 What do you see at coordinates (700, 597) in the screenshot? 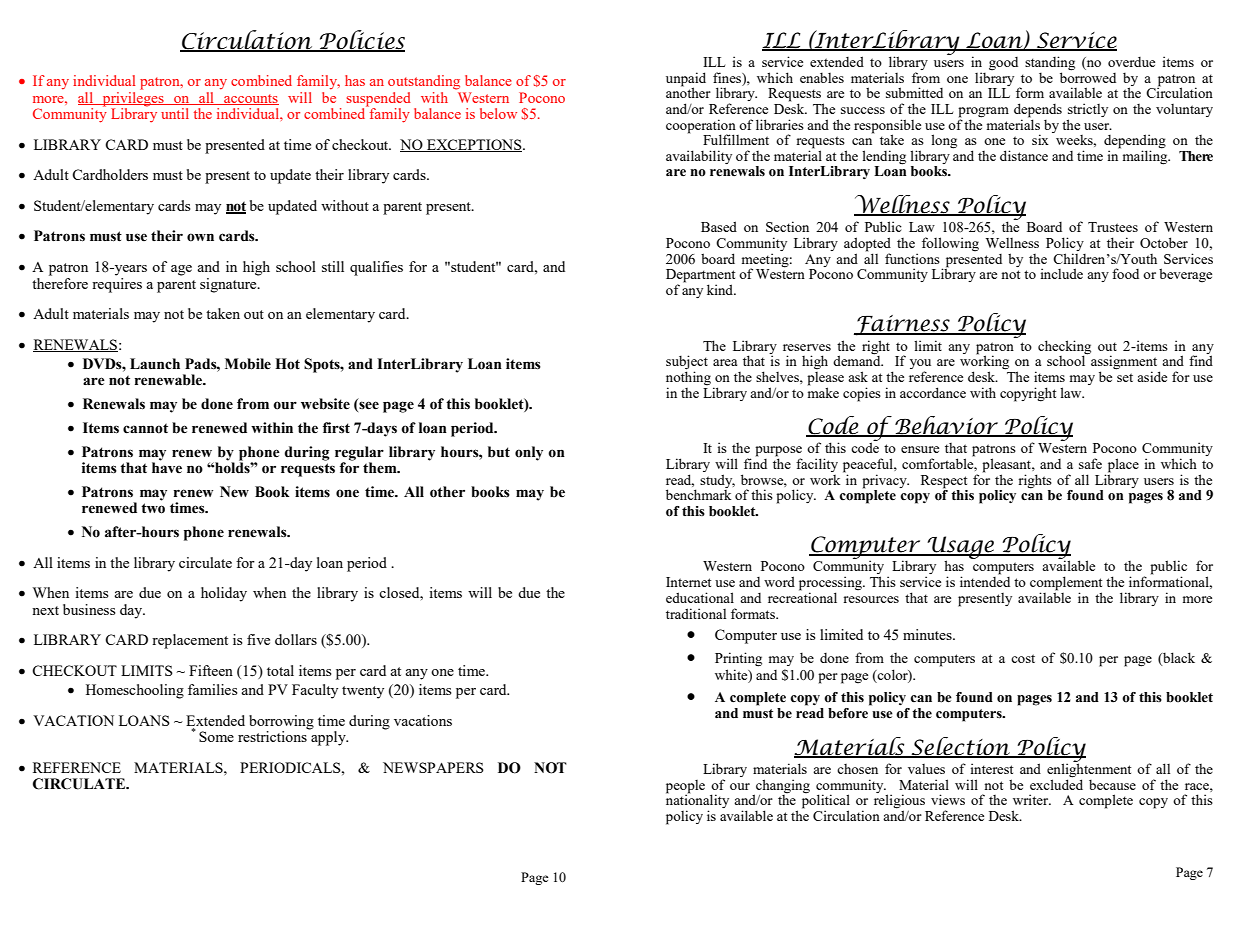
I see `educational` at bounding box center [700, 597].
